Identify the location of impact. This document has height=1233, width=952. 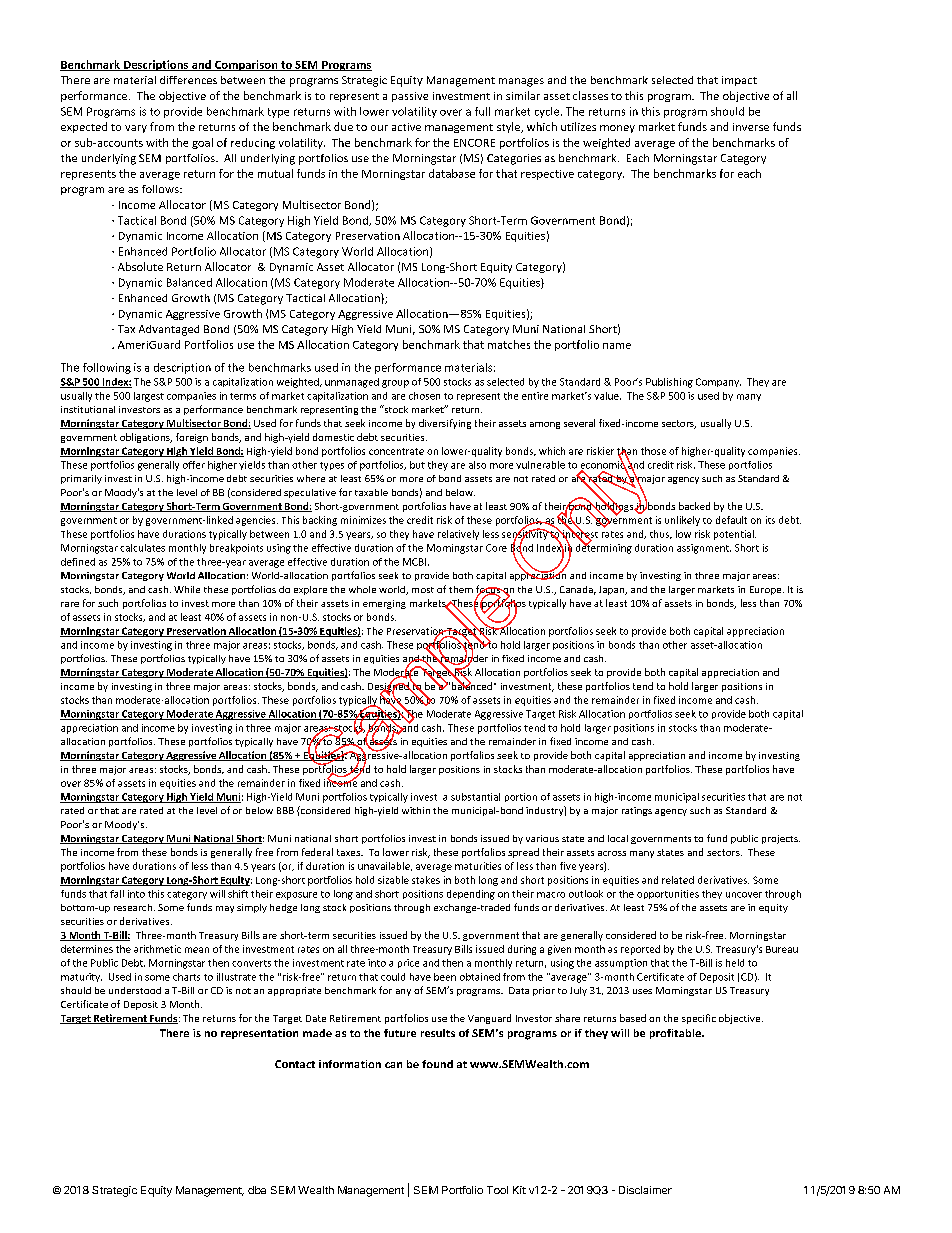
(739, 81).
